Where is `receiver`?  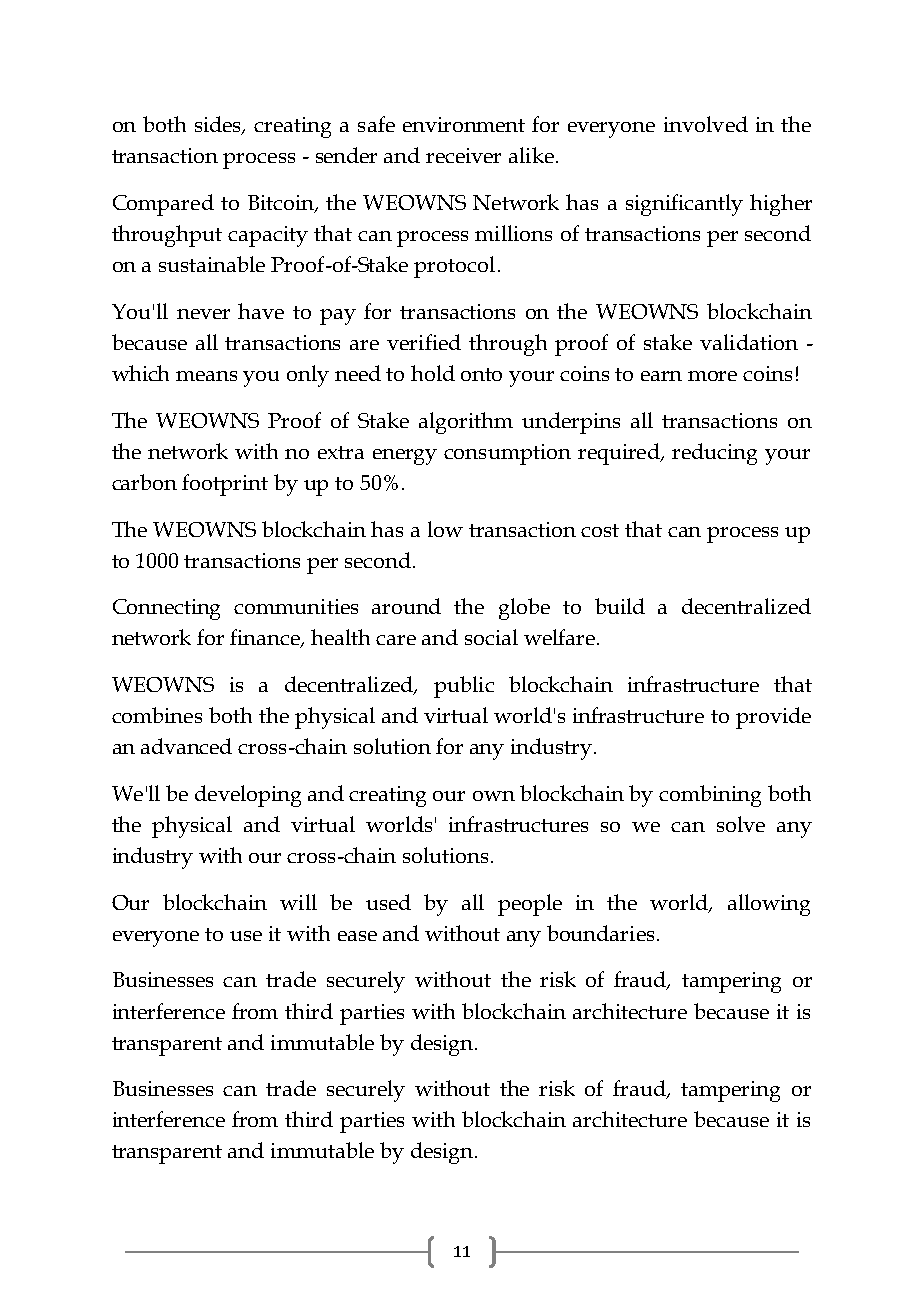
receiver is located at coordinates (463, 155).
